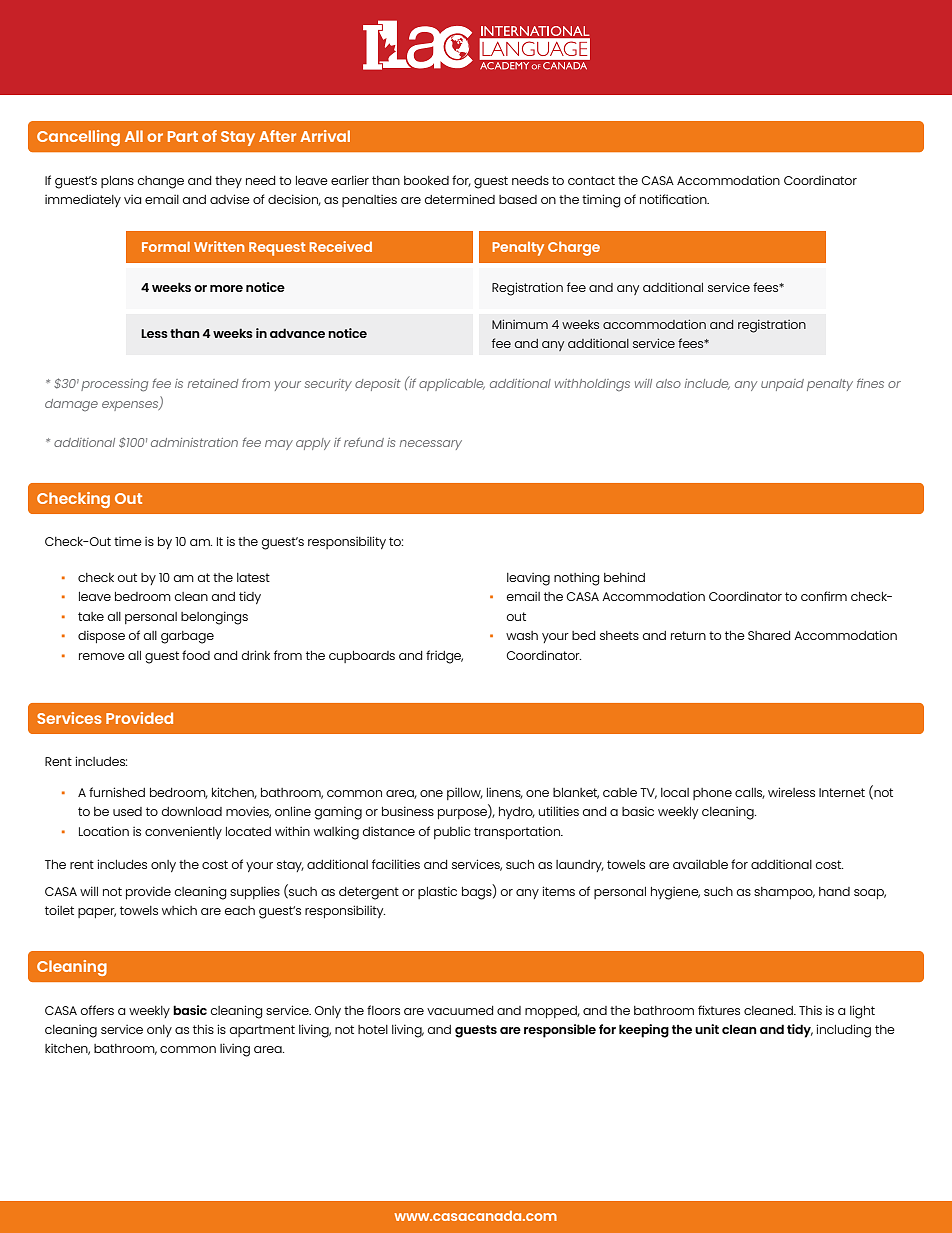 The width and height of the document is (952, 1233). What do you see at coordinates (161, 182) in the document?
I see `change` at bounding box center [161, 182].
